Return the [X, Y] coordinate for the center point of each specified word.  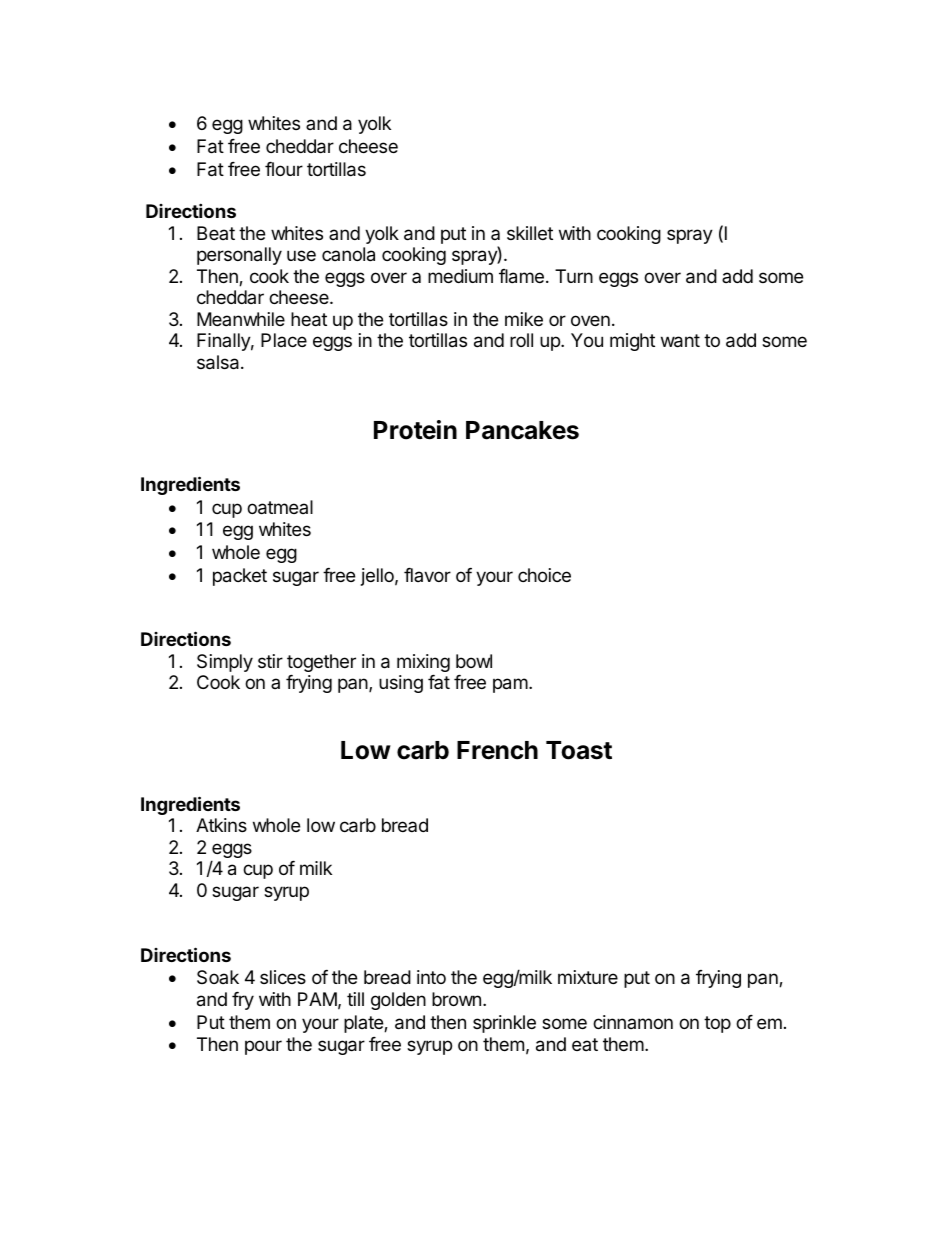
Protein [415, 430]
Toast [579, 750]
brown [456, 999]
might [632, 342]
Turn [574, 276]
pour [263, 1047]
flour [284, 169]
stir [270, 661]
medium [460, 276]
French [497, 750]
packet [240, 577]
